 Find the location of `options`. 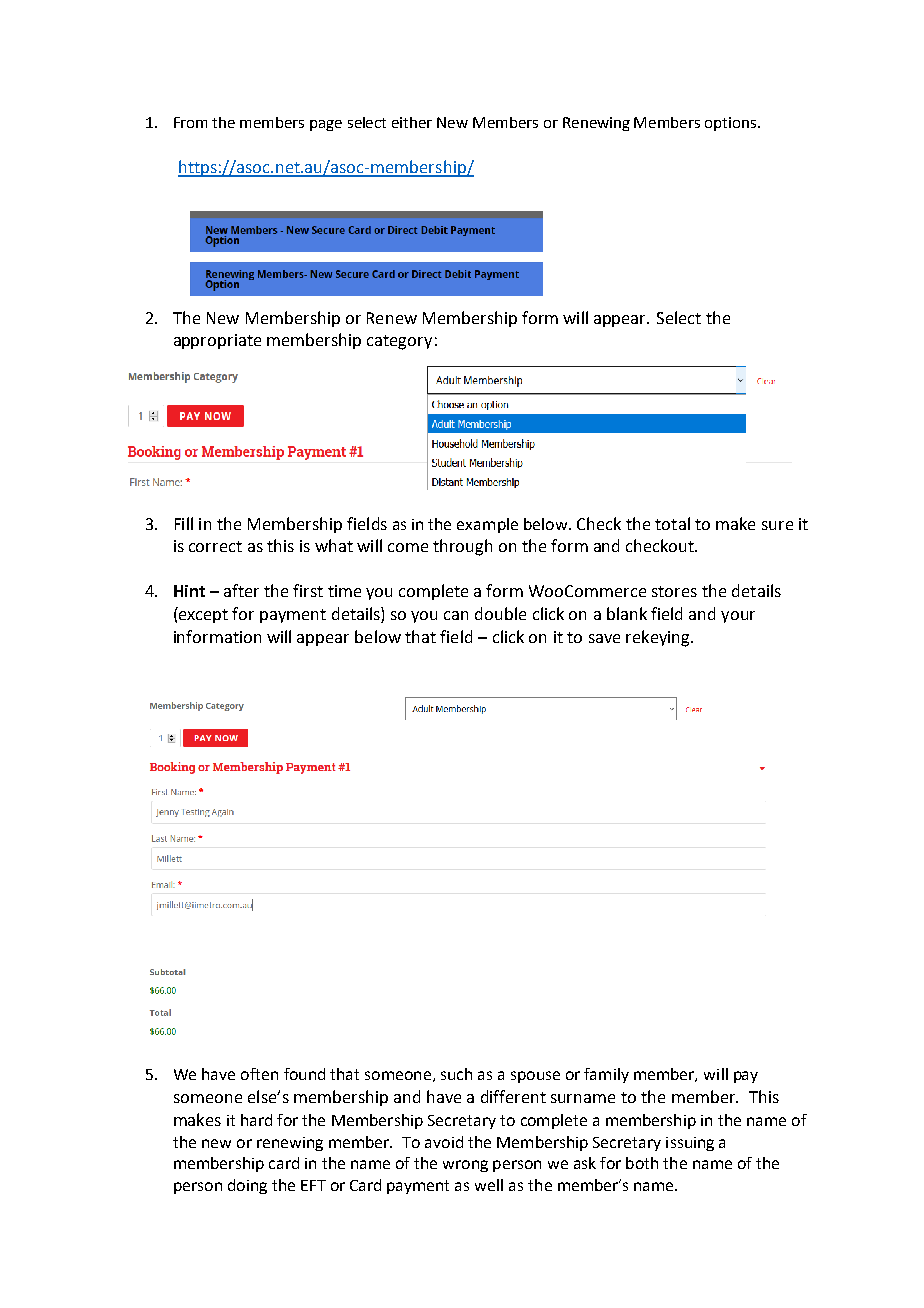

options is located at coordinates (732, 124).
